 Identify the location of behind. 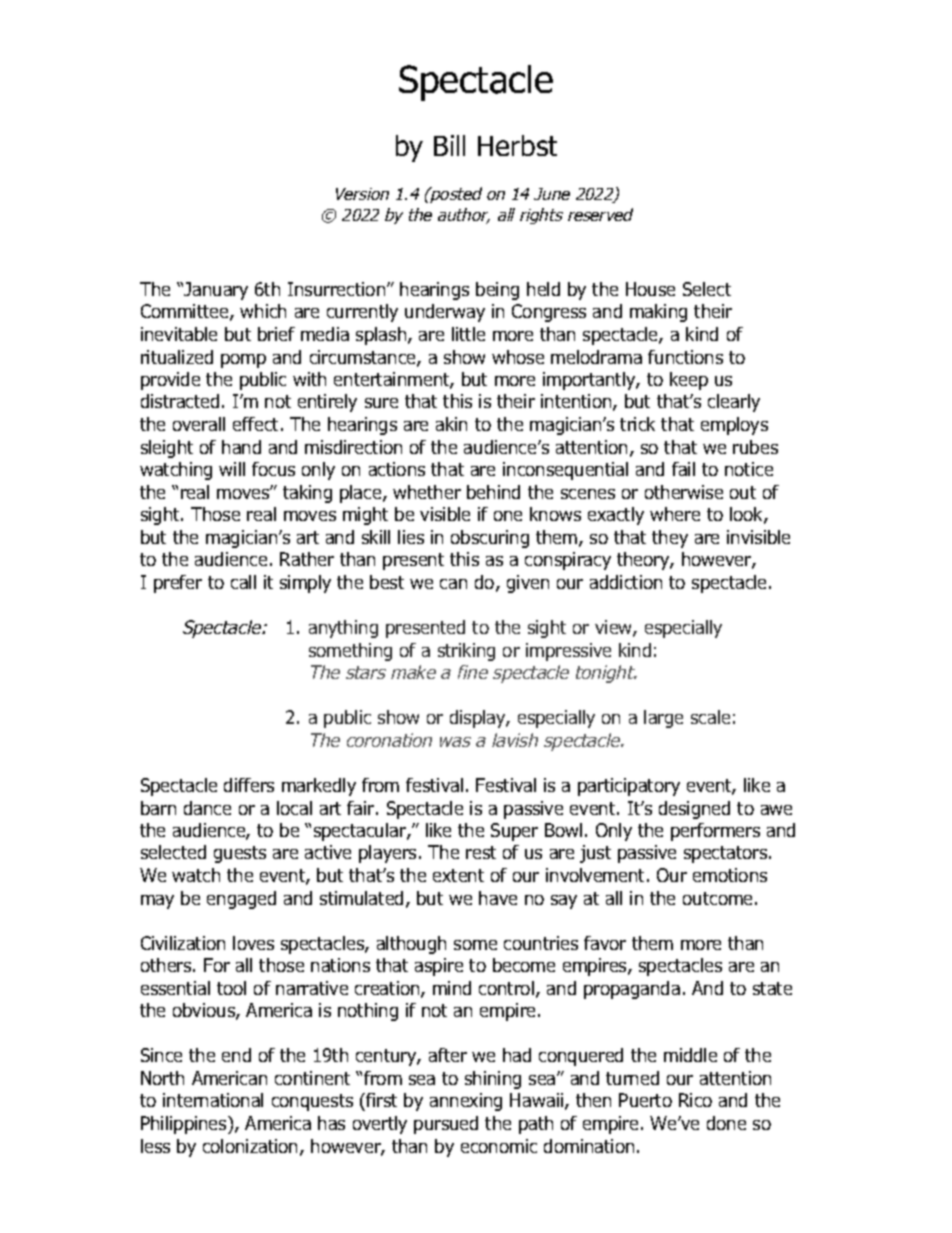
(493, 492).
